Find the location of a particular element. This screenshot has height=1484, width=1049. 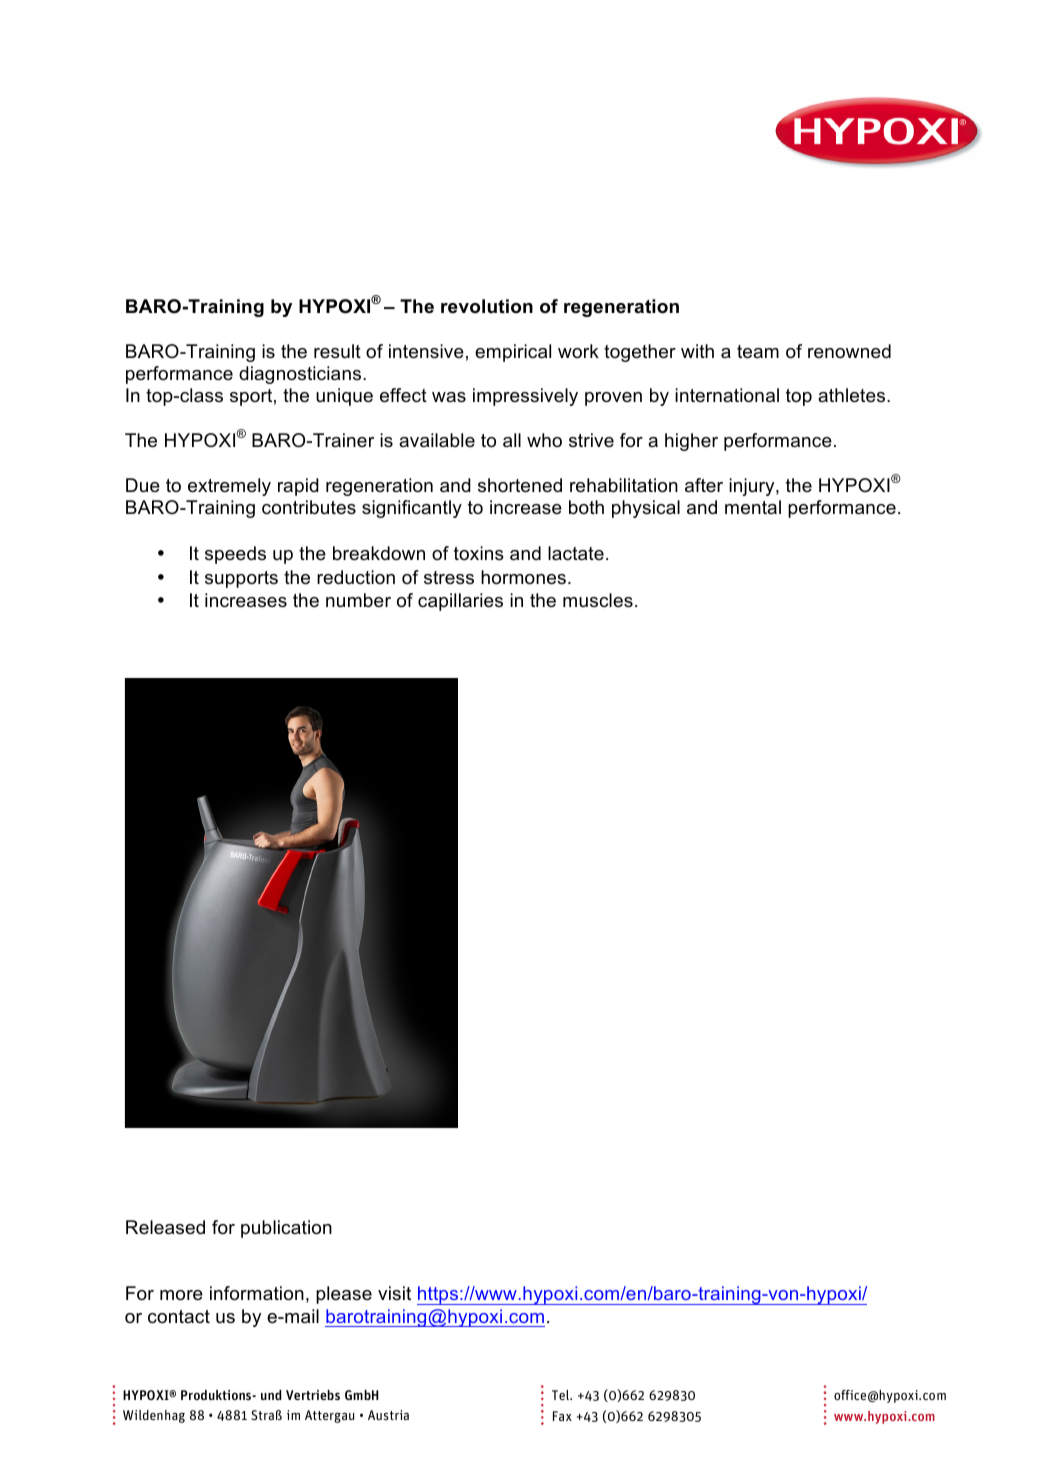

team is located at coordinates (758, 352).
